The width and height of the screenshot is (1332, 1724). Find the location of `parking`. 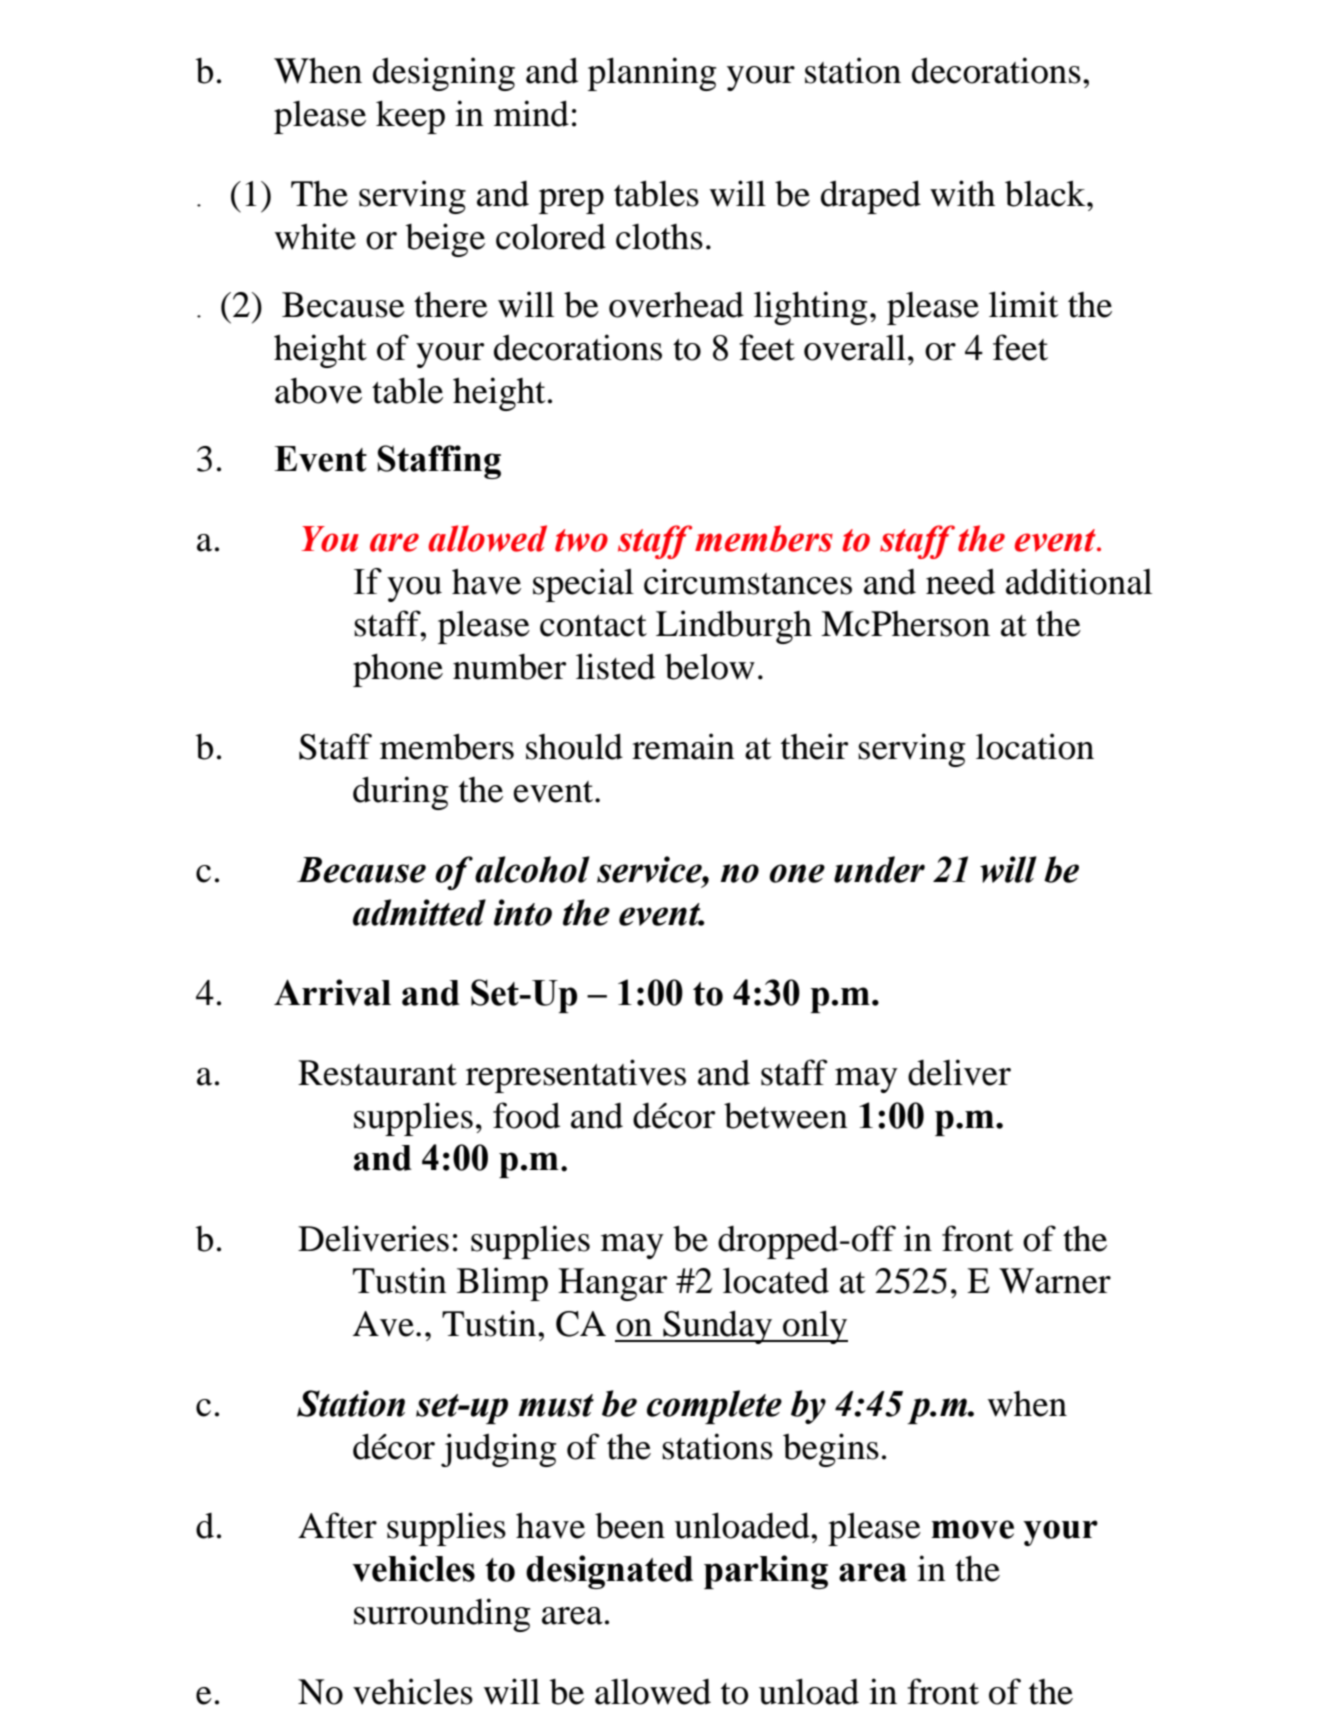

parking is located at coordinates (766, 1572).
